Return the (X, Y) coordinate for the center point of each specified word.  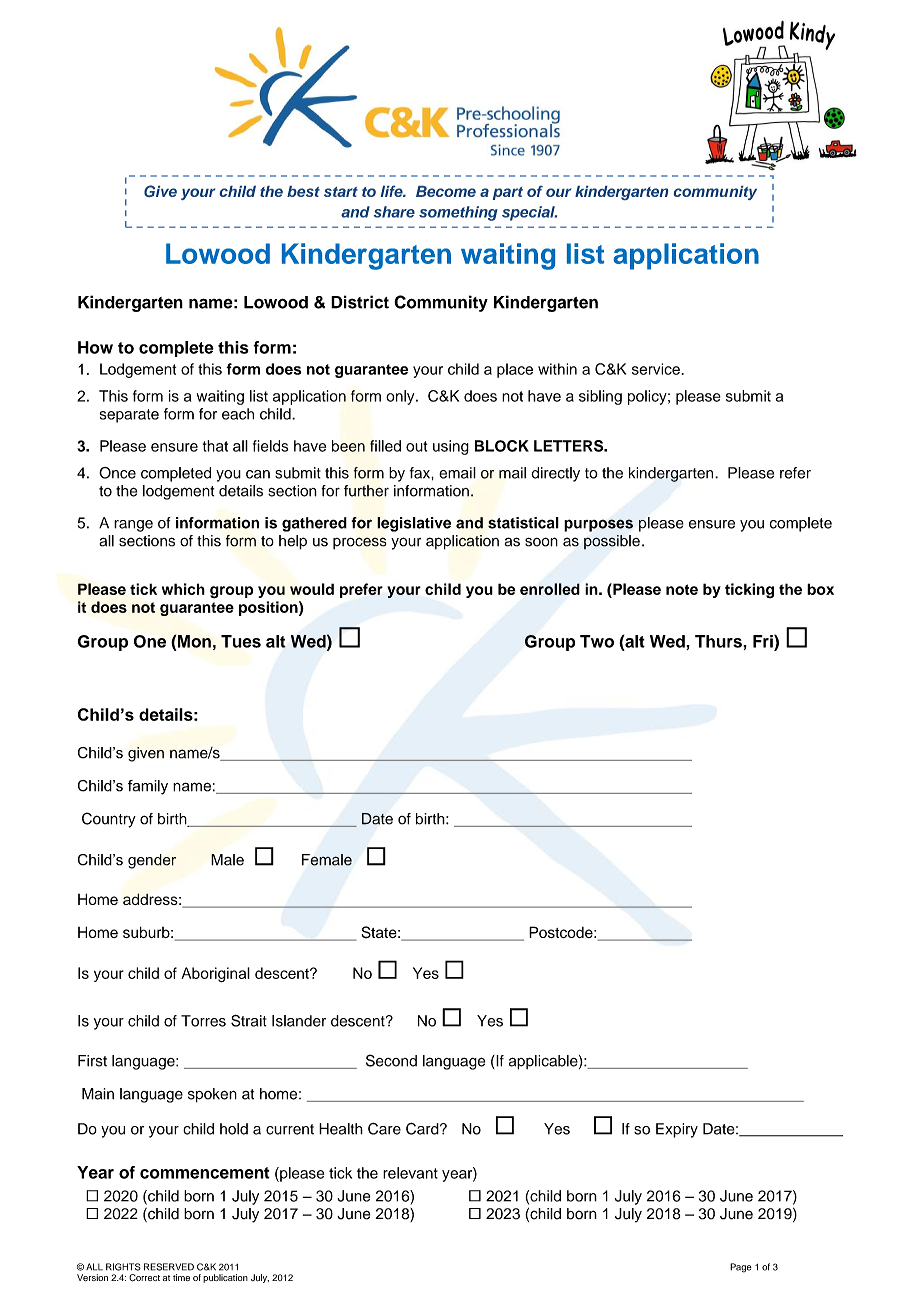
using (451, 447)
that (215, 446)
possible (612, 542)
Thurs (719, 641)
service (657, 369)
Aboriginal (215, 974)
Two (597, 641)
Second (391, 1060)
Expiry (677, 1130)
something (458, 213)
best (303, 191)
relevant (410, 1173)
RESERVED (169, 1267)
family (148, 787)
